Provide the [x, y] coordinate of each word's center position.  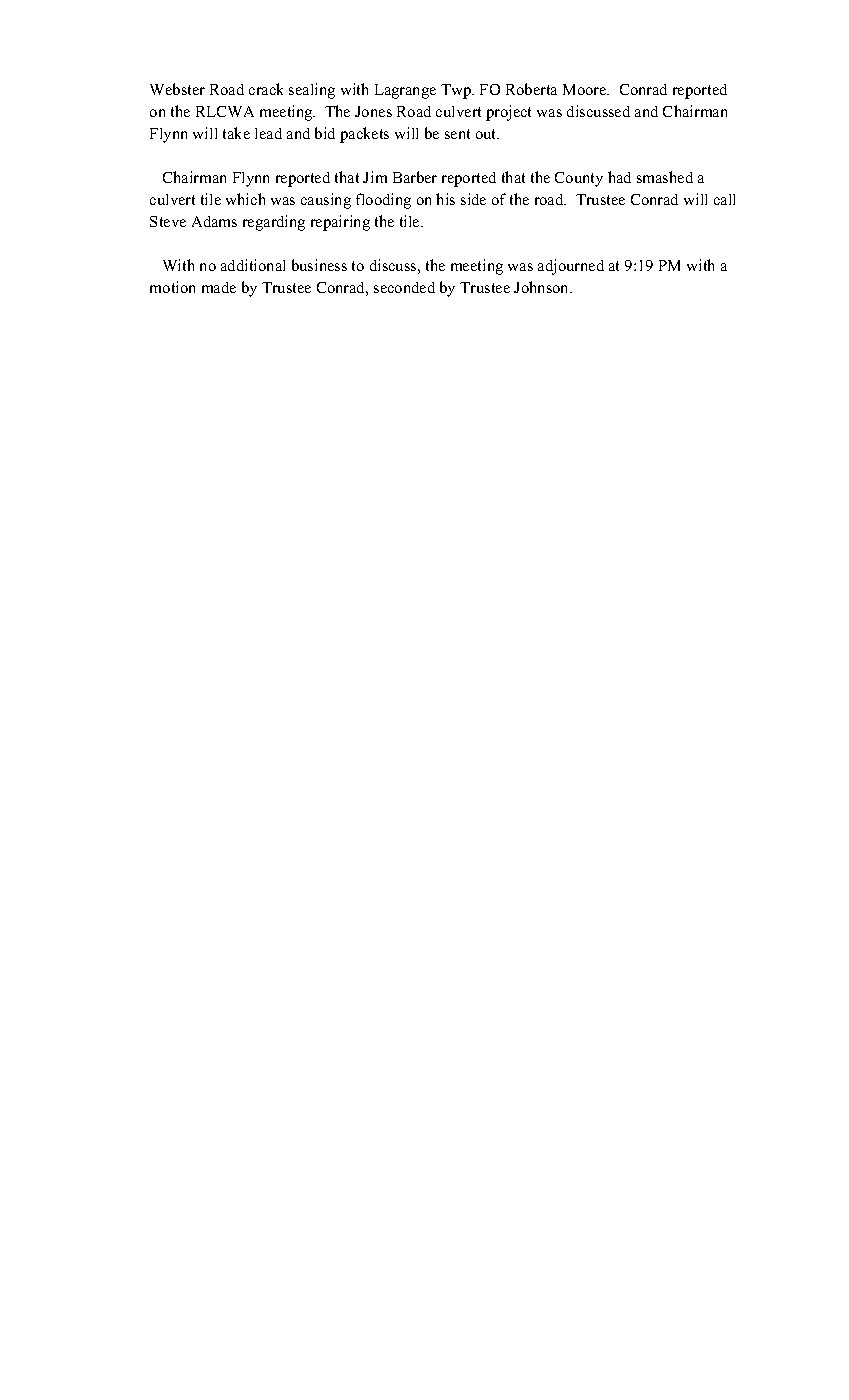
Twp [457, 91]
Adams [214, 221]
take [236, 133]
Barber [415, 177]
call [724, 199]
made [219, 287]
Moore [586, 89]
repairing [340, 223]
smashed [665, 177]
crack [266, 89]
